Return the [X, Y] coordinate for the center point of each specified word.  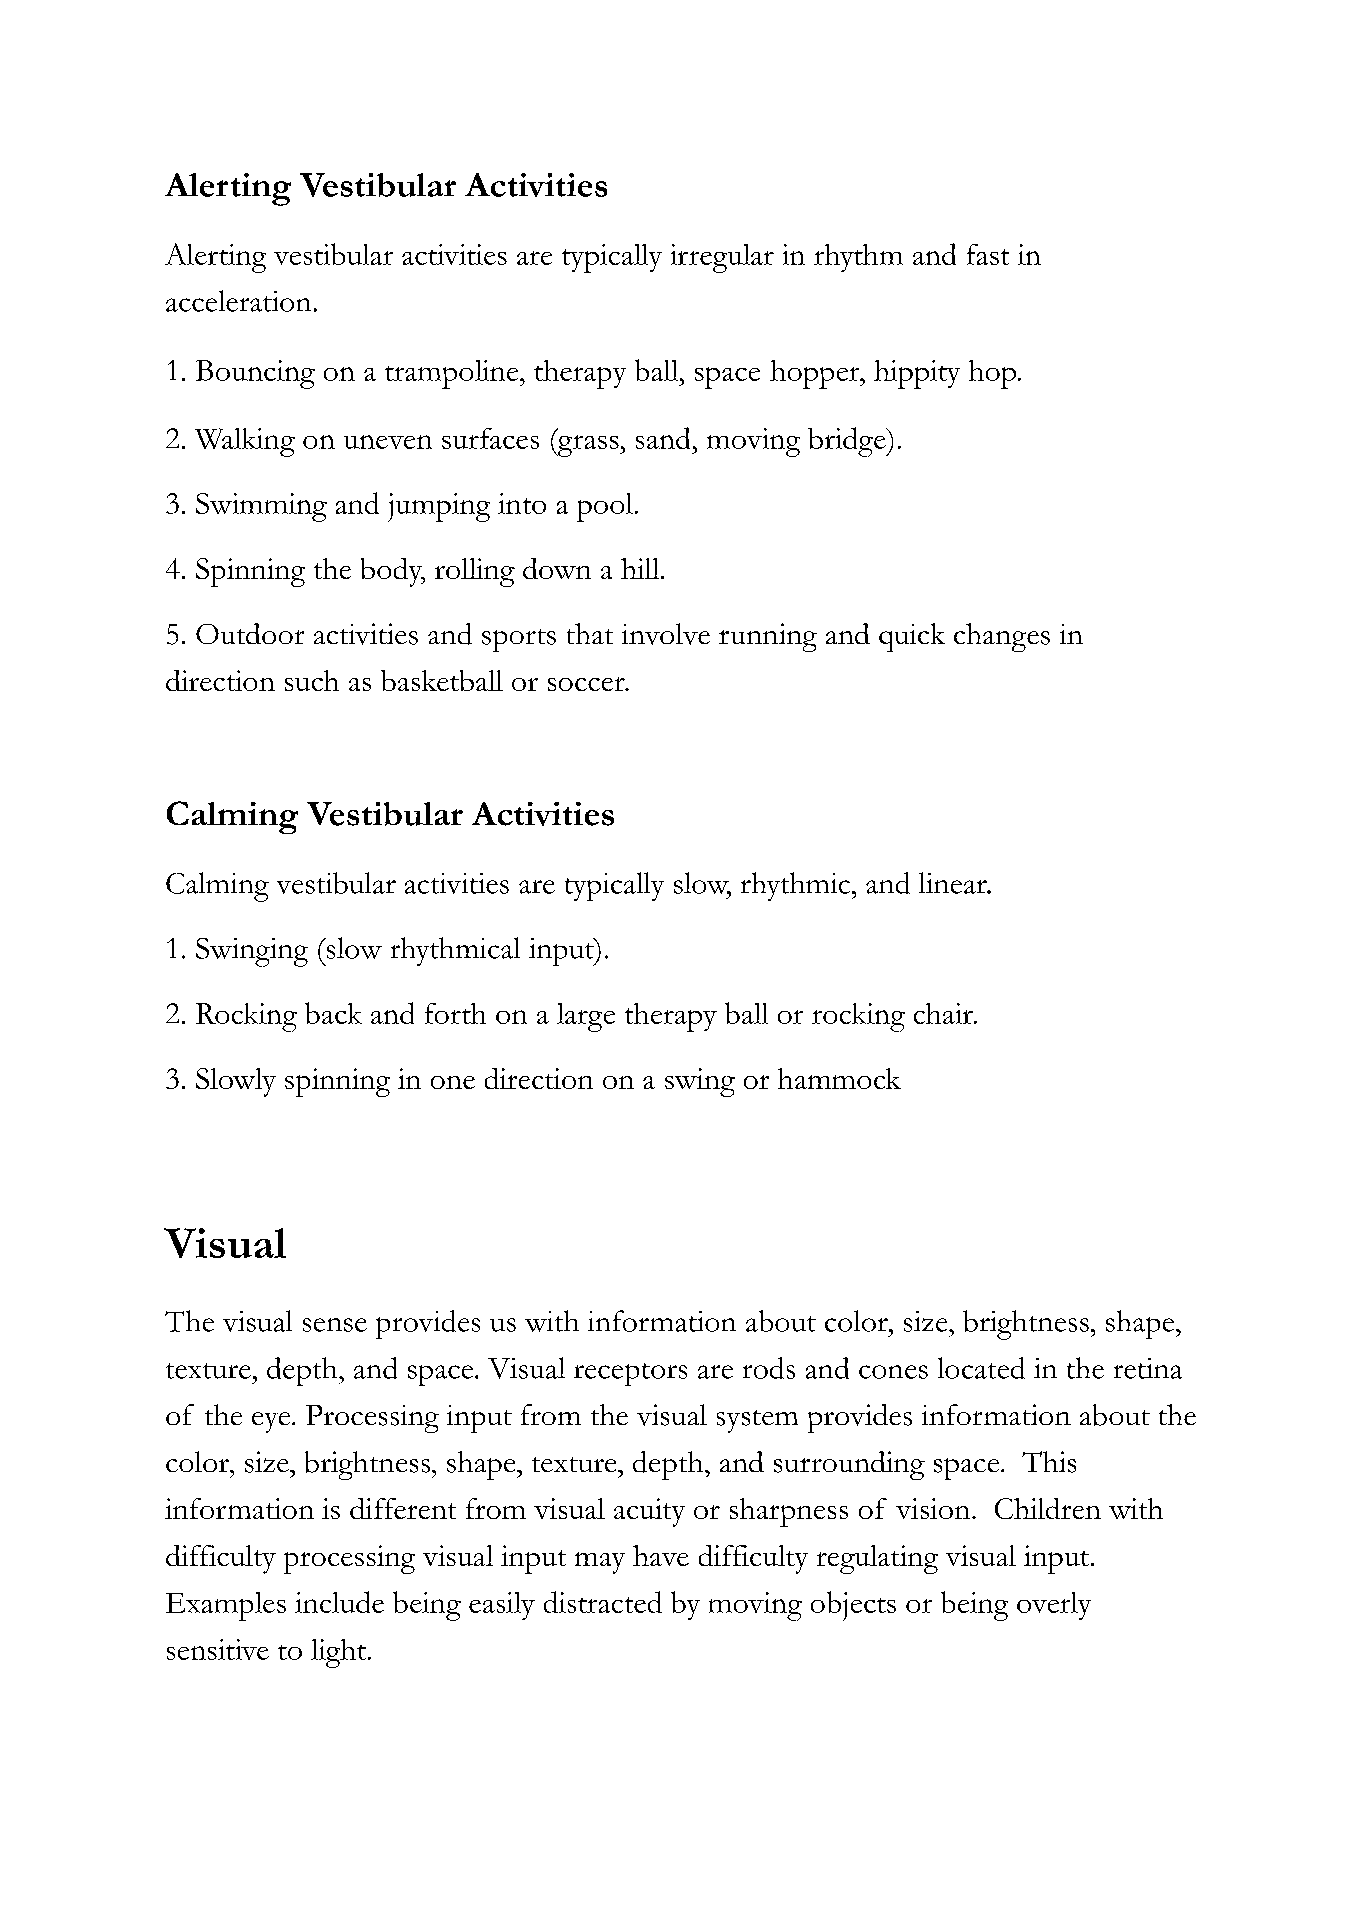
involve [666, 634]
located [981, 1368]
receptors [630, 1374]
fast [988, 254]
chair [944, 1013]
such [312, 680]
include [339, 1602]
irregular [722, 258]
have [661, 1555]
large [586, 1017]
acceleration [238, 301]
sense [335, 1325]
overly [1054, 1606]
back [333, 1013]
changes [1002, 637]
